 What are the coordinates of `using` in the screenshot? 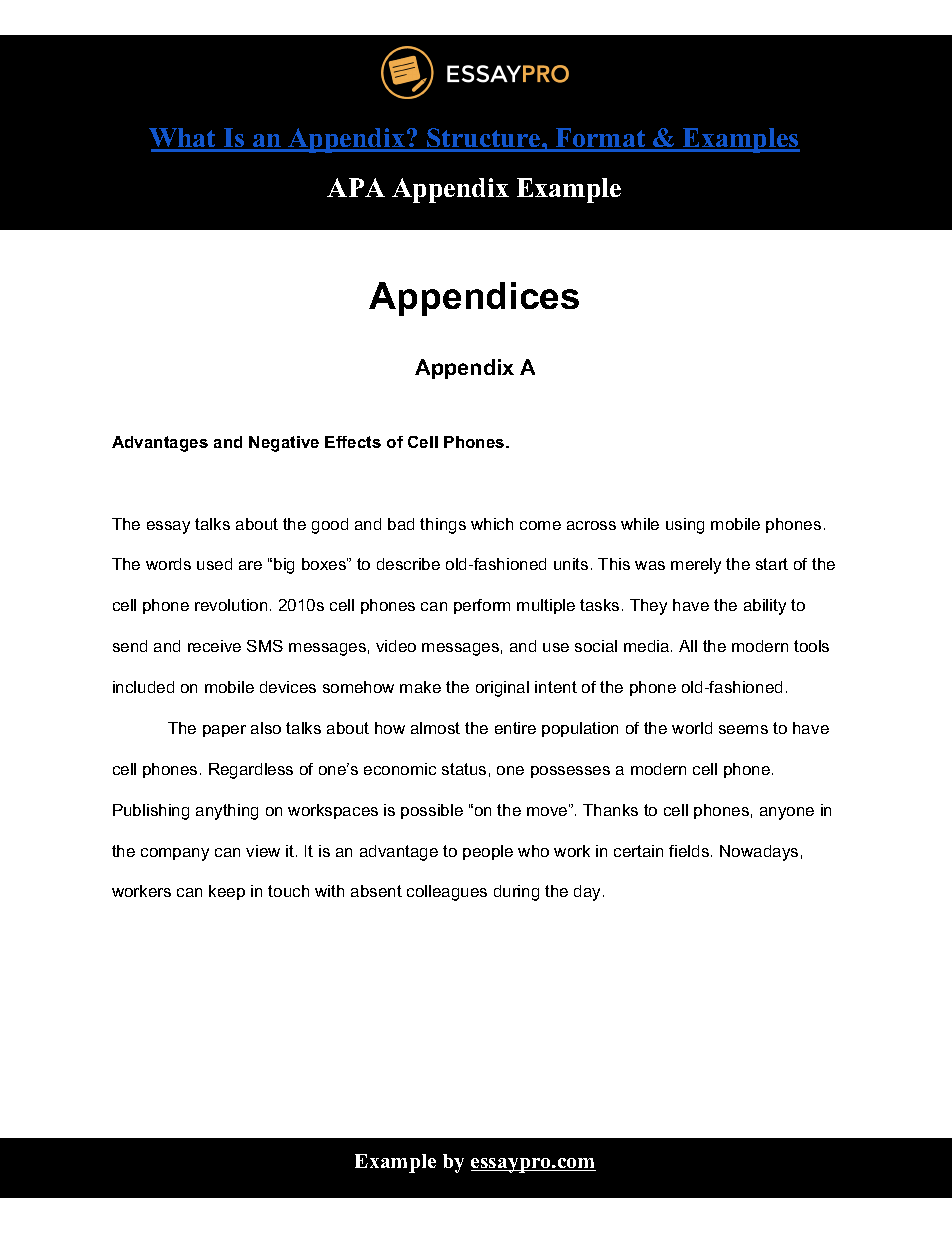 It's located at (685, 526).
